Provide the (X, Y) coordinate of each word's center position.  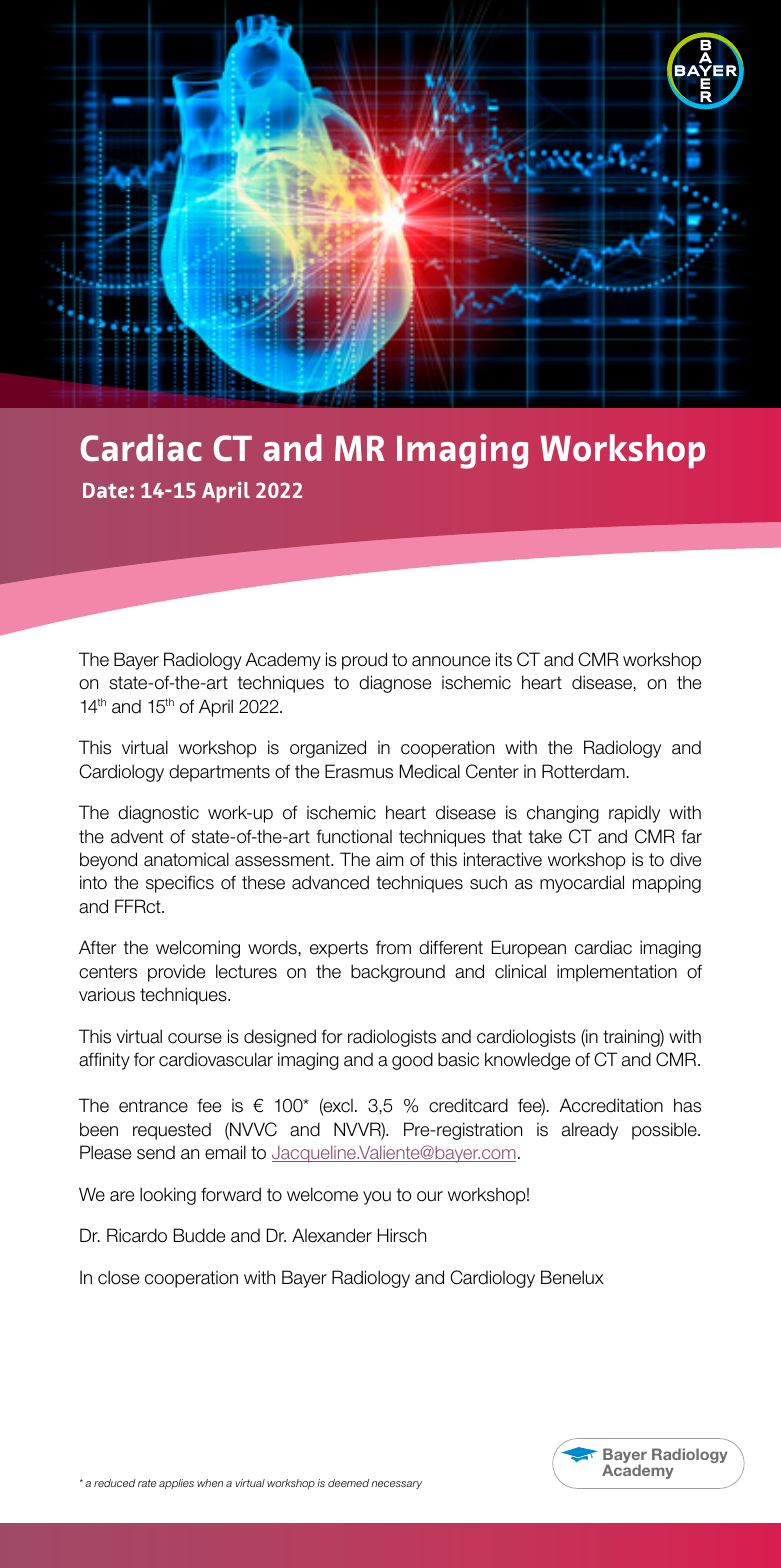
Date (105, 490)
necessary (396, 1485)
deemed (348, 1483)
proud (364, 661)
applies (176, 1484)
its (504, 659)
